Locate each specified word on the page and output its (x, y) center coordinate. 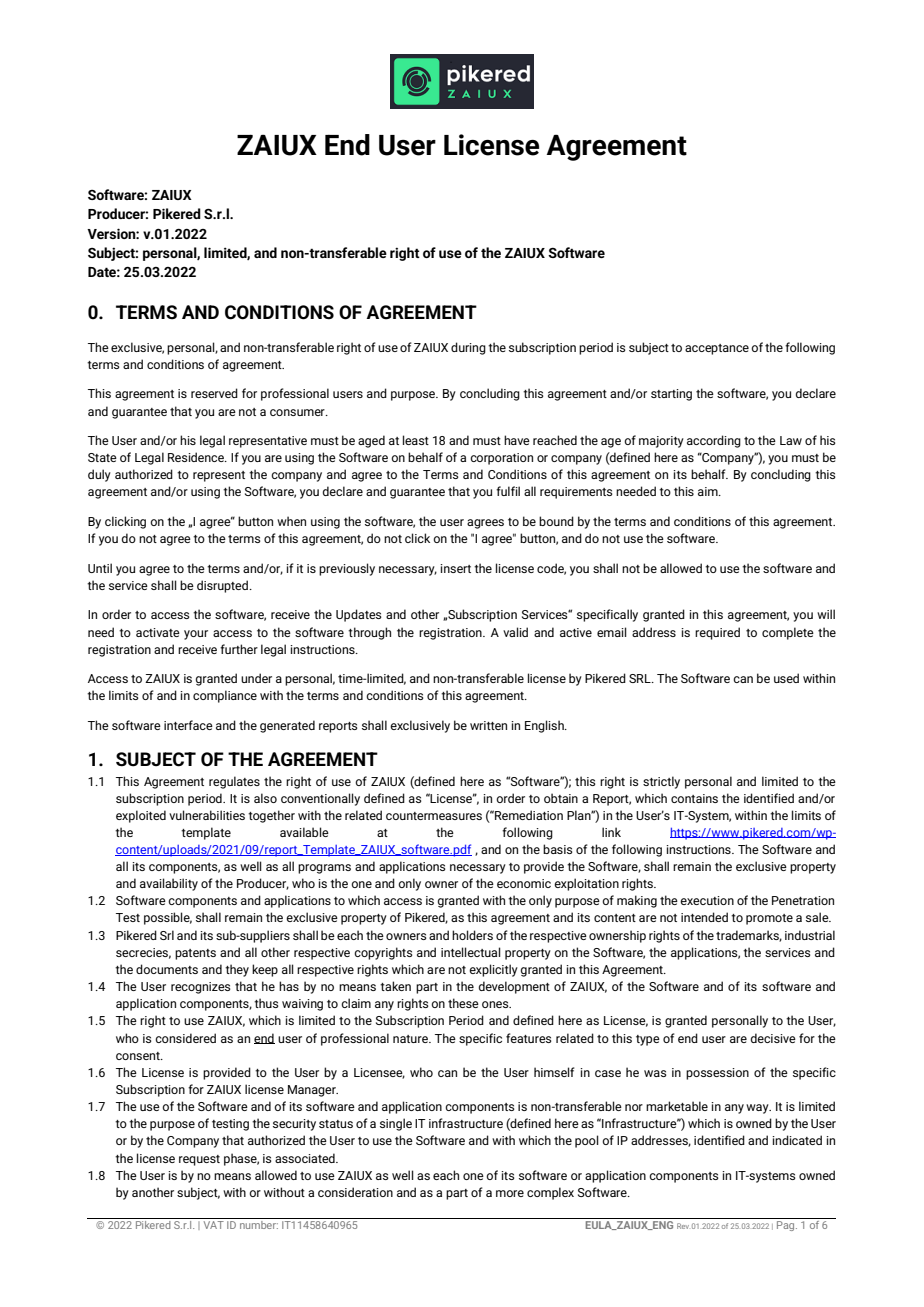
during (468, 348)
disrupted (222, 586)
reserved (214, 393)
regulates (234, 782)
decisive (773, 1038)
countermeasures (434, 816)
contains (694, 798)
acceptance (717, 349)
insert (455, 568)
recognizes (201, 988)
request (199, 1160)
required (717, 633)
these (463, 1003)
